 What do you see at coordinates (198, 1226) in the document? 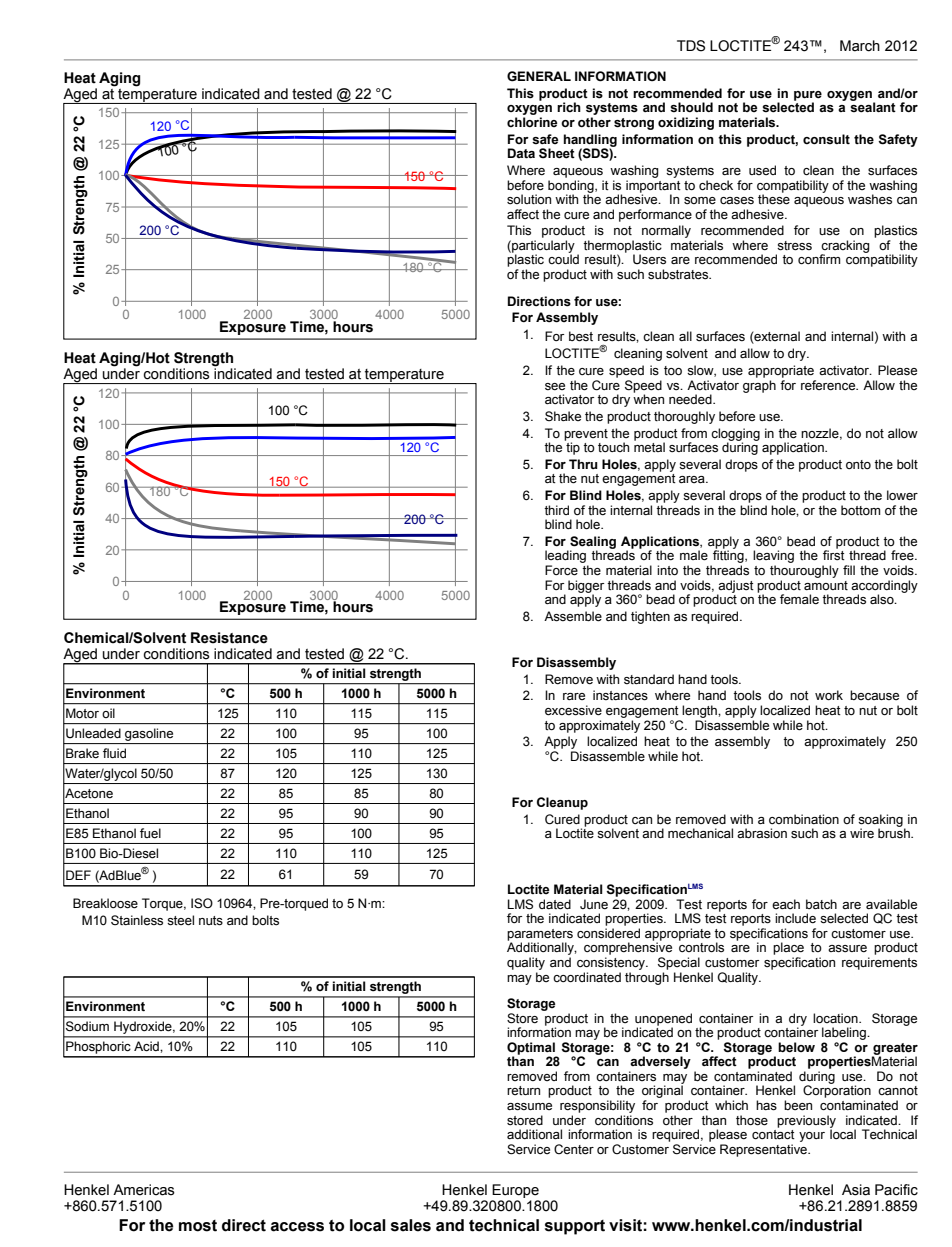
I see `most` at bounding box center [198, 1226].
